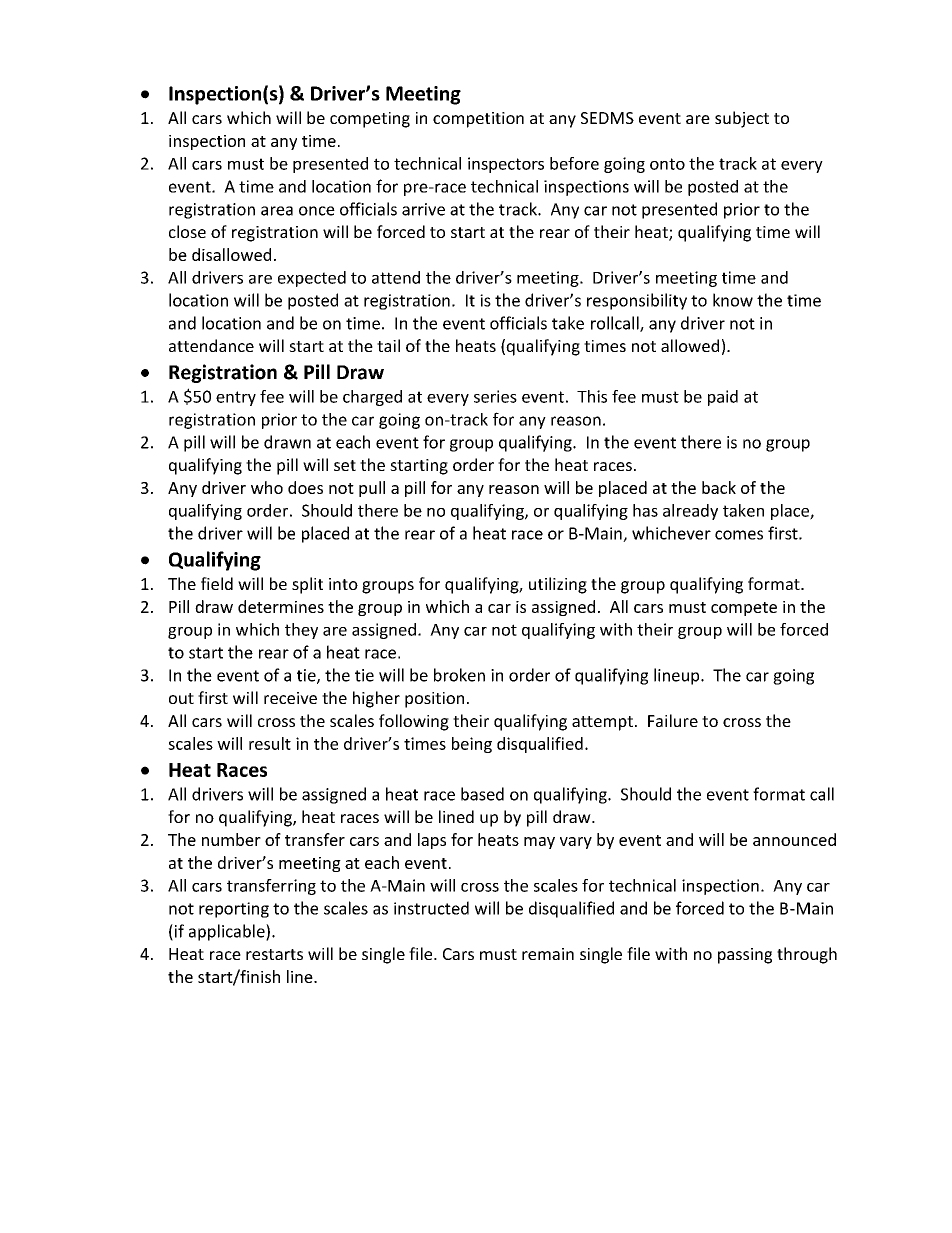  I want to click on applicable, so click(228, 932).
